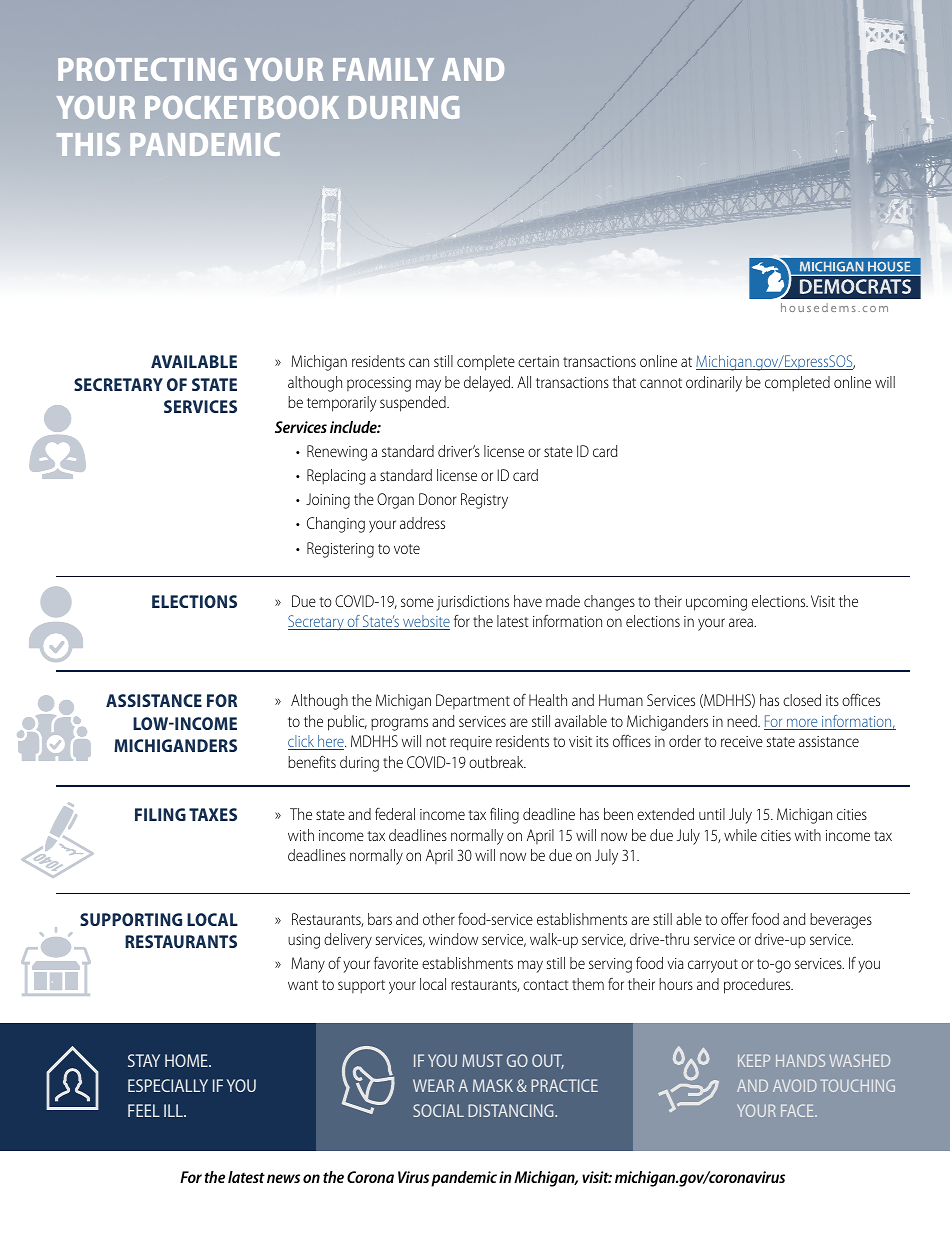 The image size is (952, 1233). What do you see at coordinates (340, 550) in the document?
I see `Registering` at bounding box center [340, 550].
